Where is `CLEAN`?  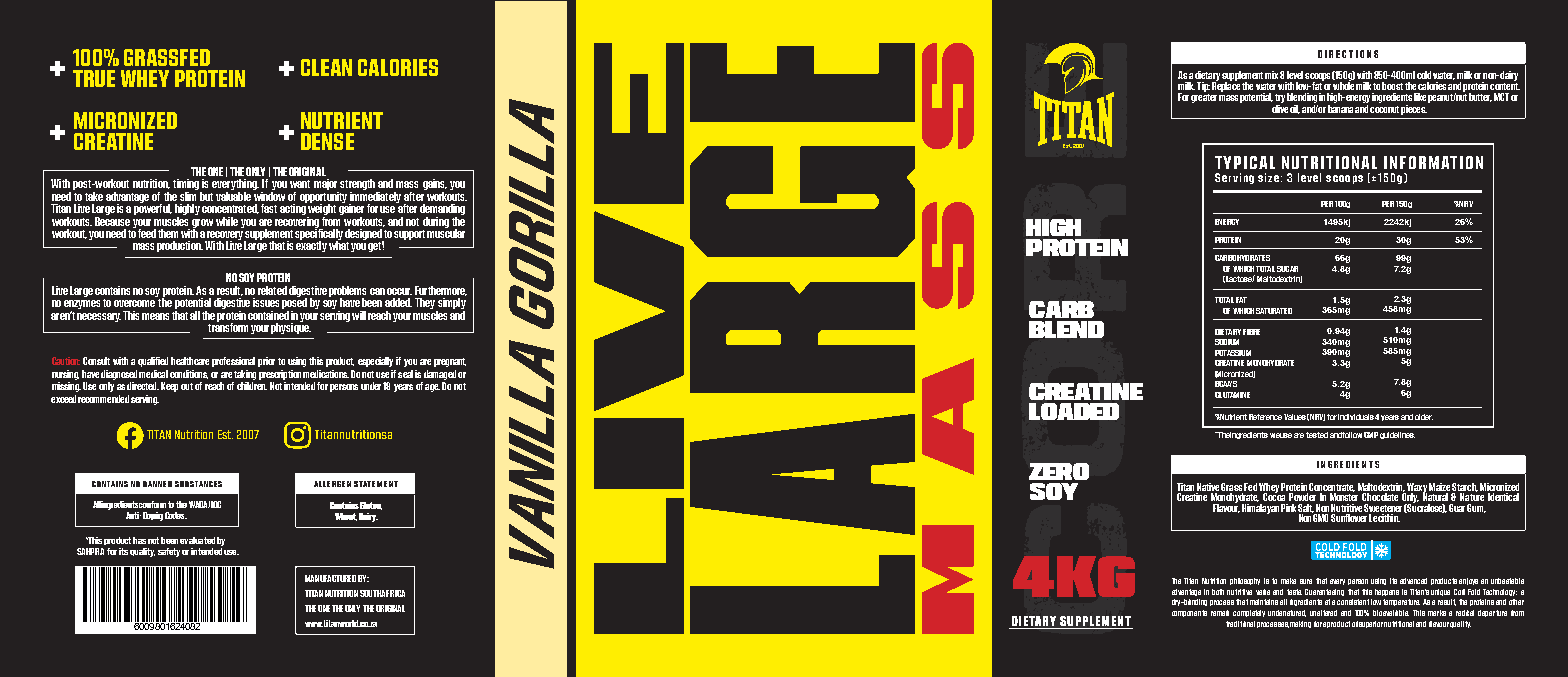
CLEAN is located at coordinates (326, 67).
